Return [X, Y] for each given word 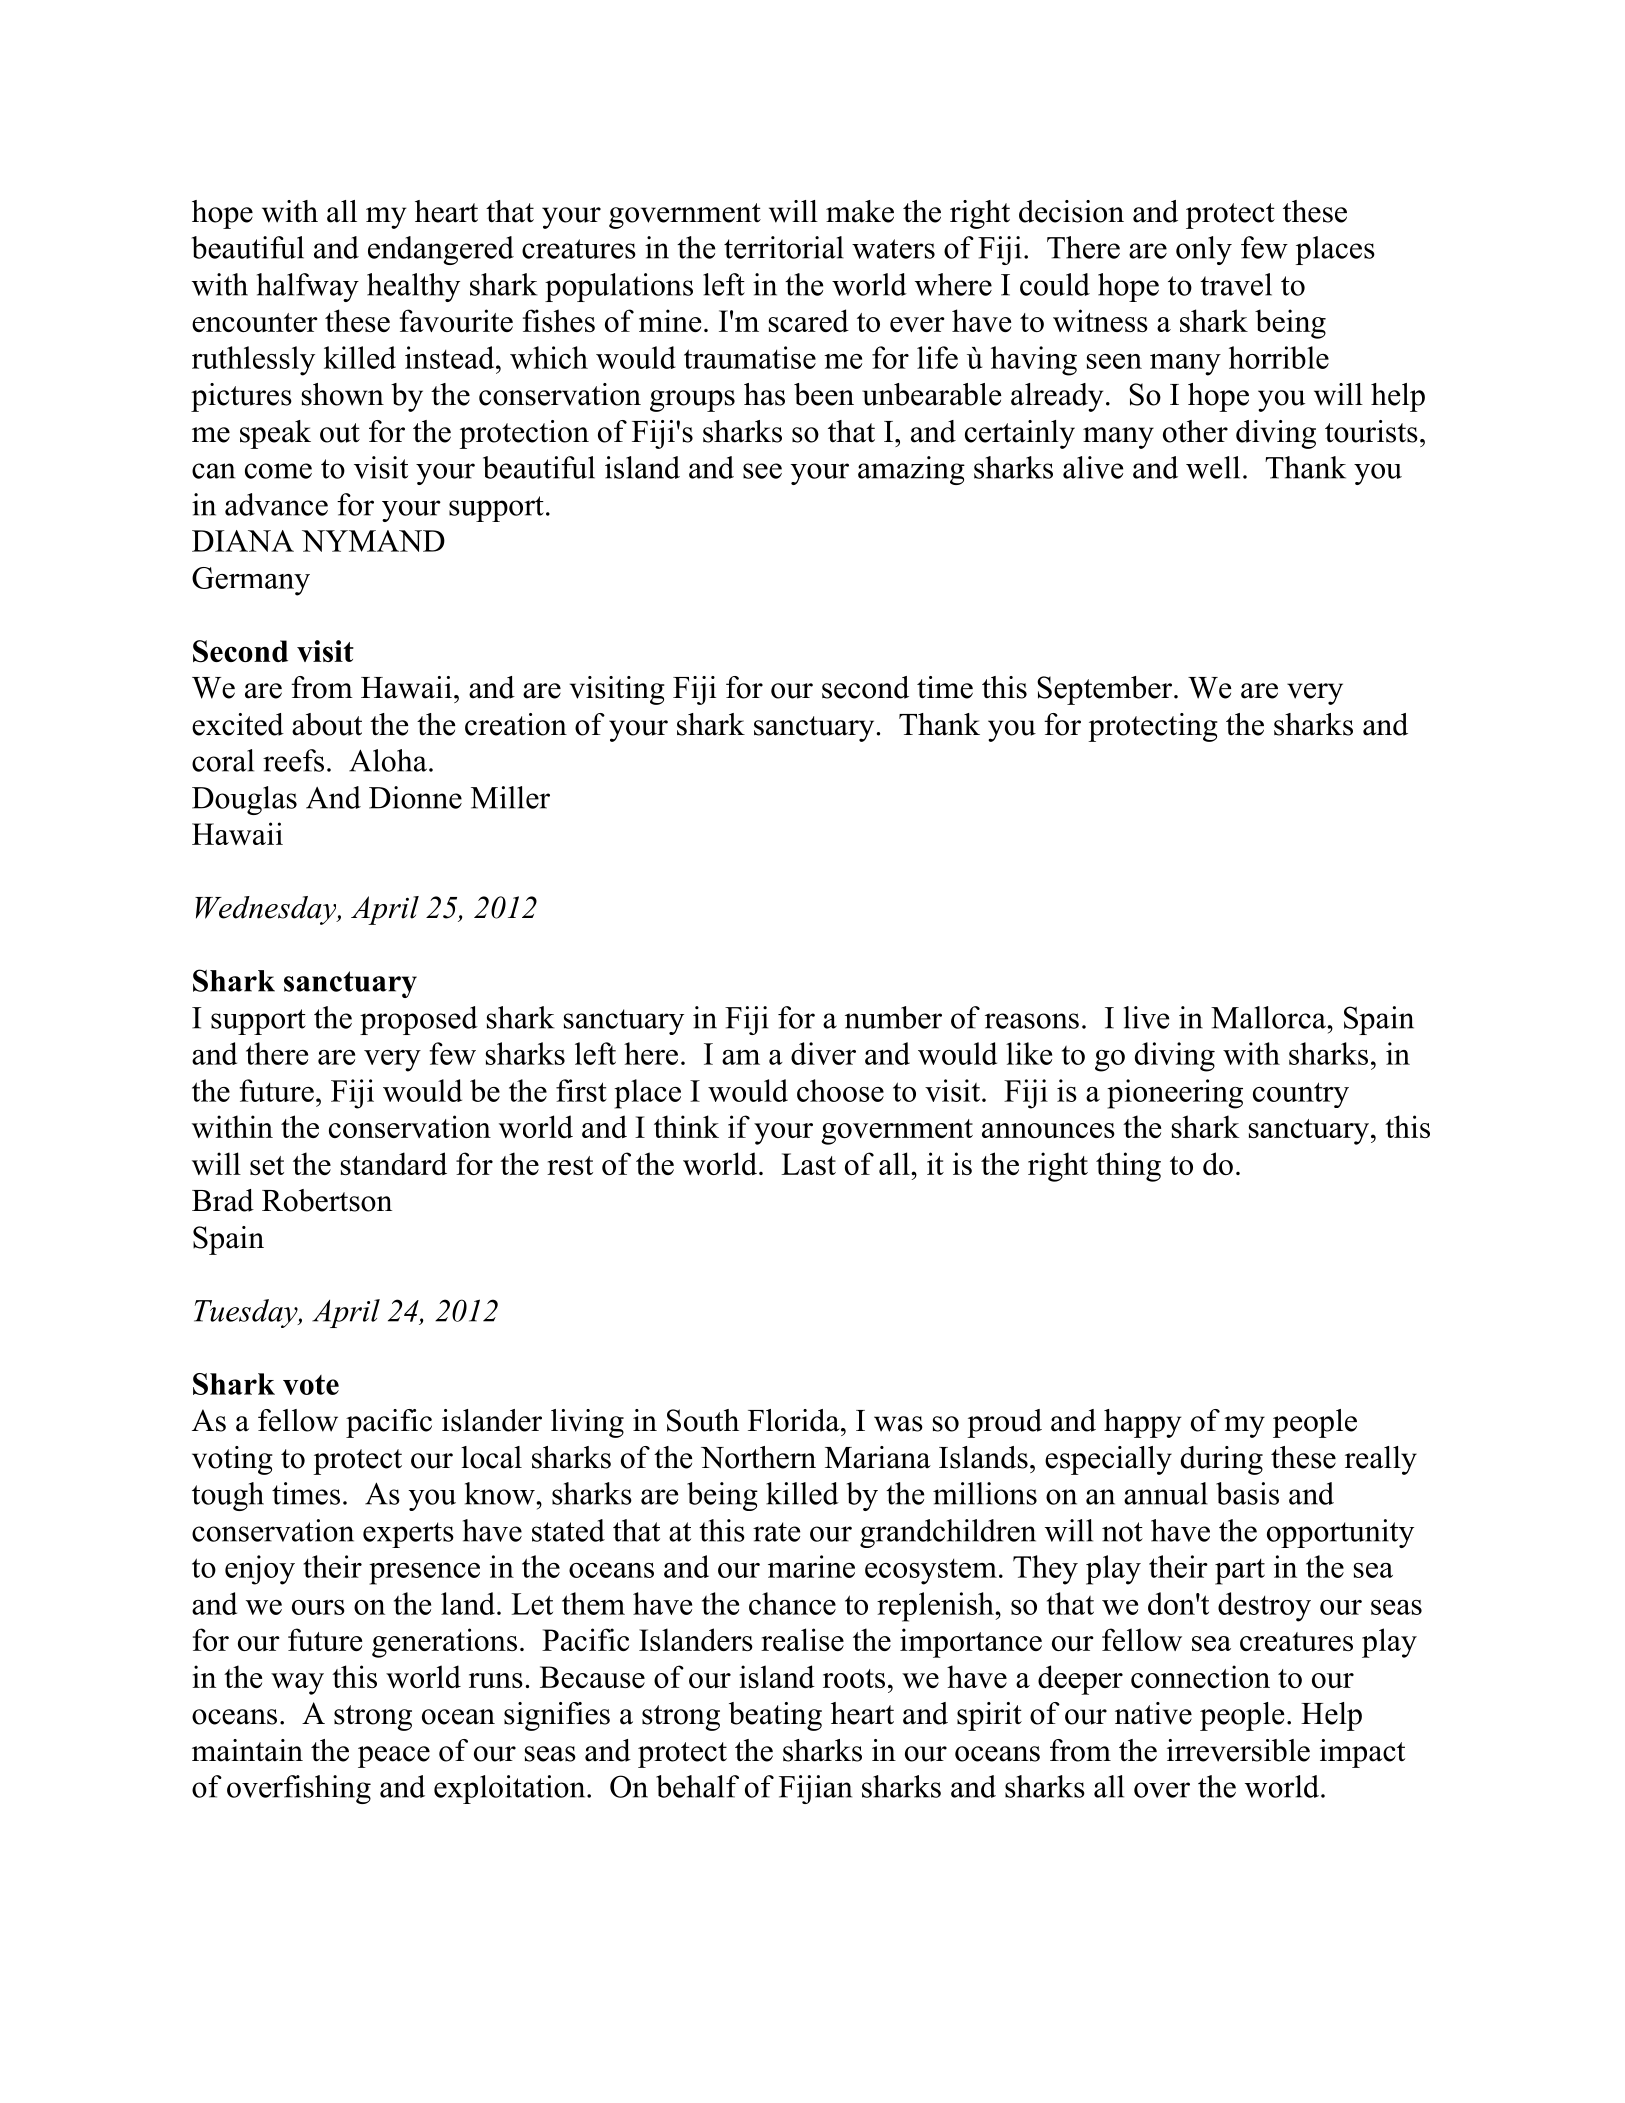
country [1301, 1095]
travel [1236, 284]
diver [823, 1053]
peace [394, 1757]
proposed [419, 1020]
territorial [784, 247]
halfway [308, 287]
